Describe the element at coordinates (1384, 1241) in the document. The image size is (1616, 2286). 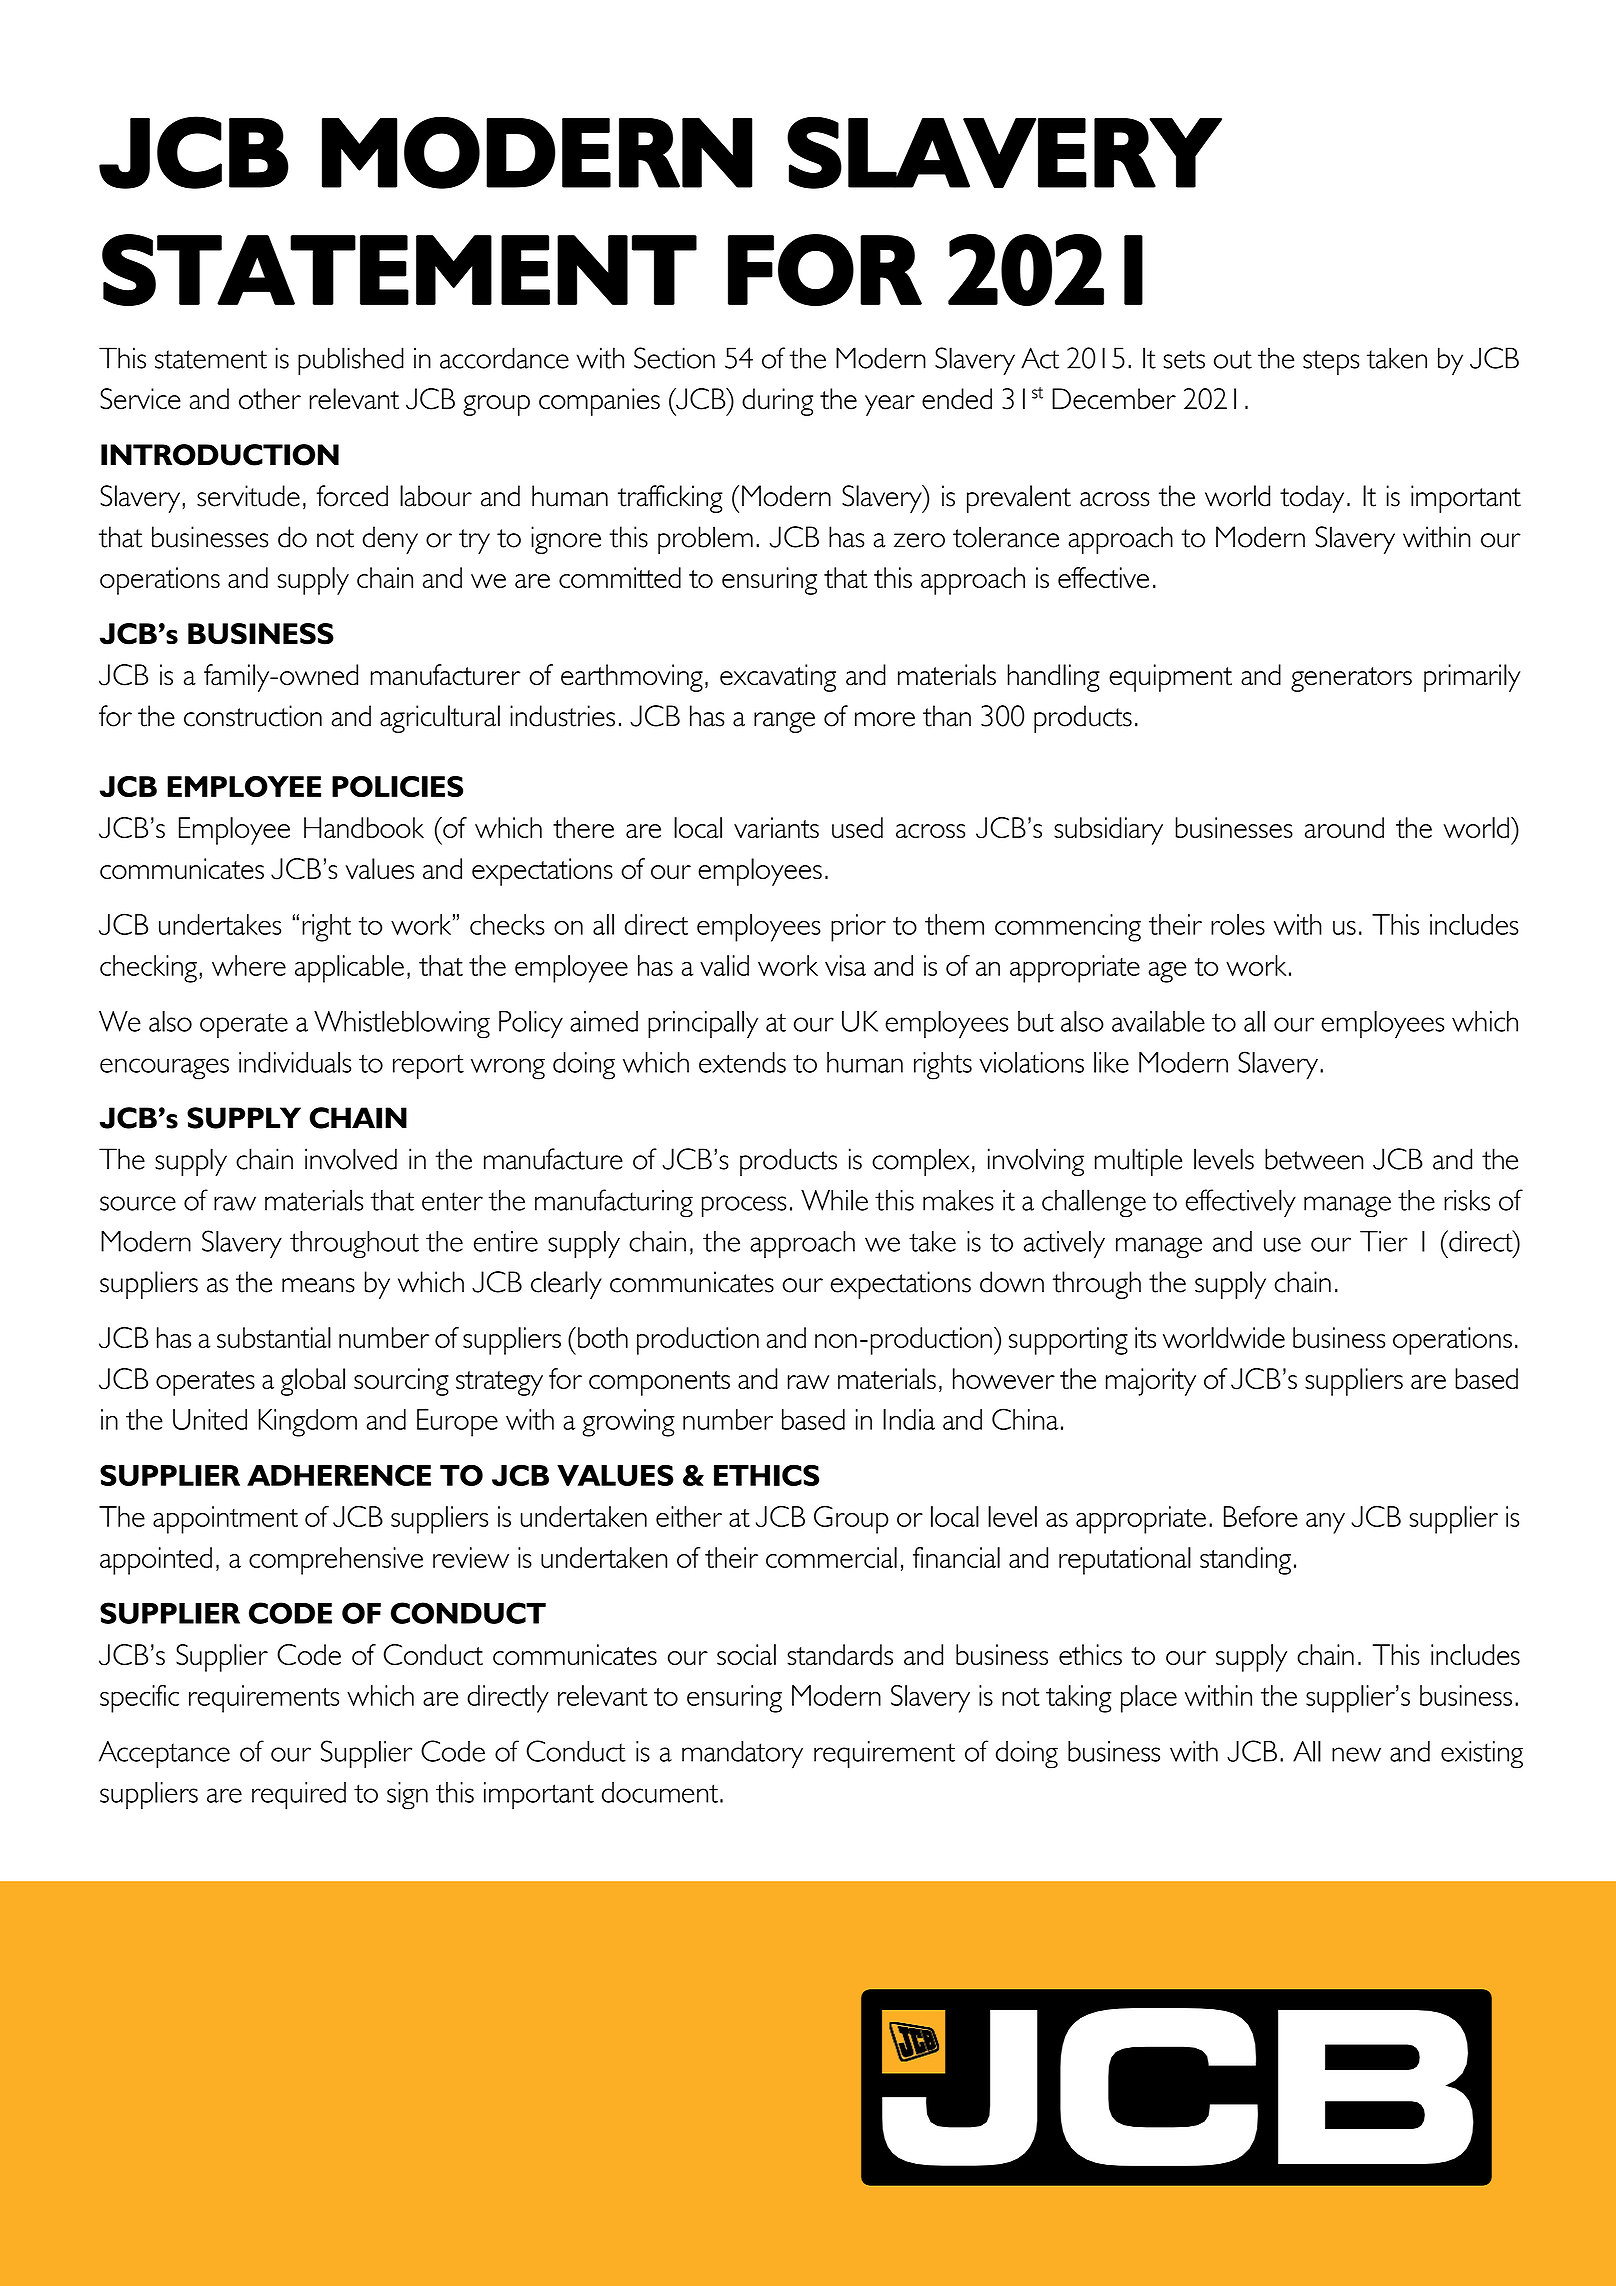
I see `Tier` at that location.
